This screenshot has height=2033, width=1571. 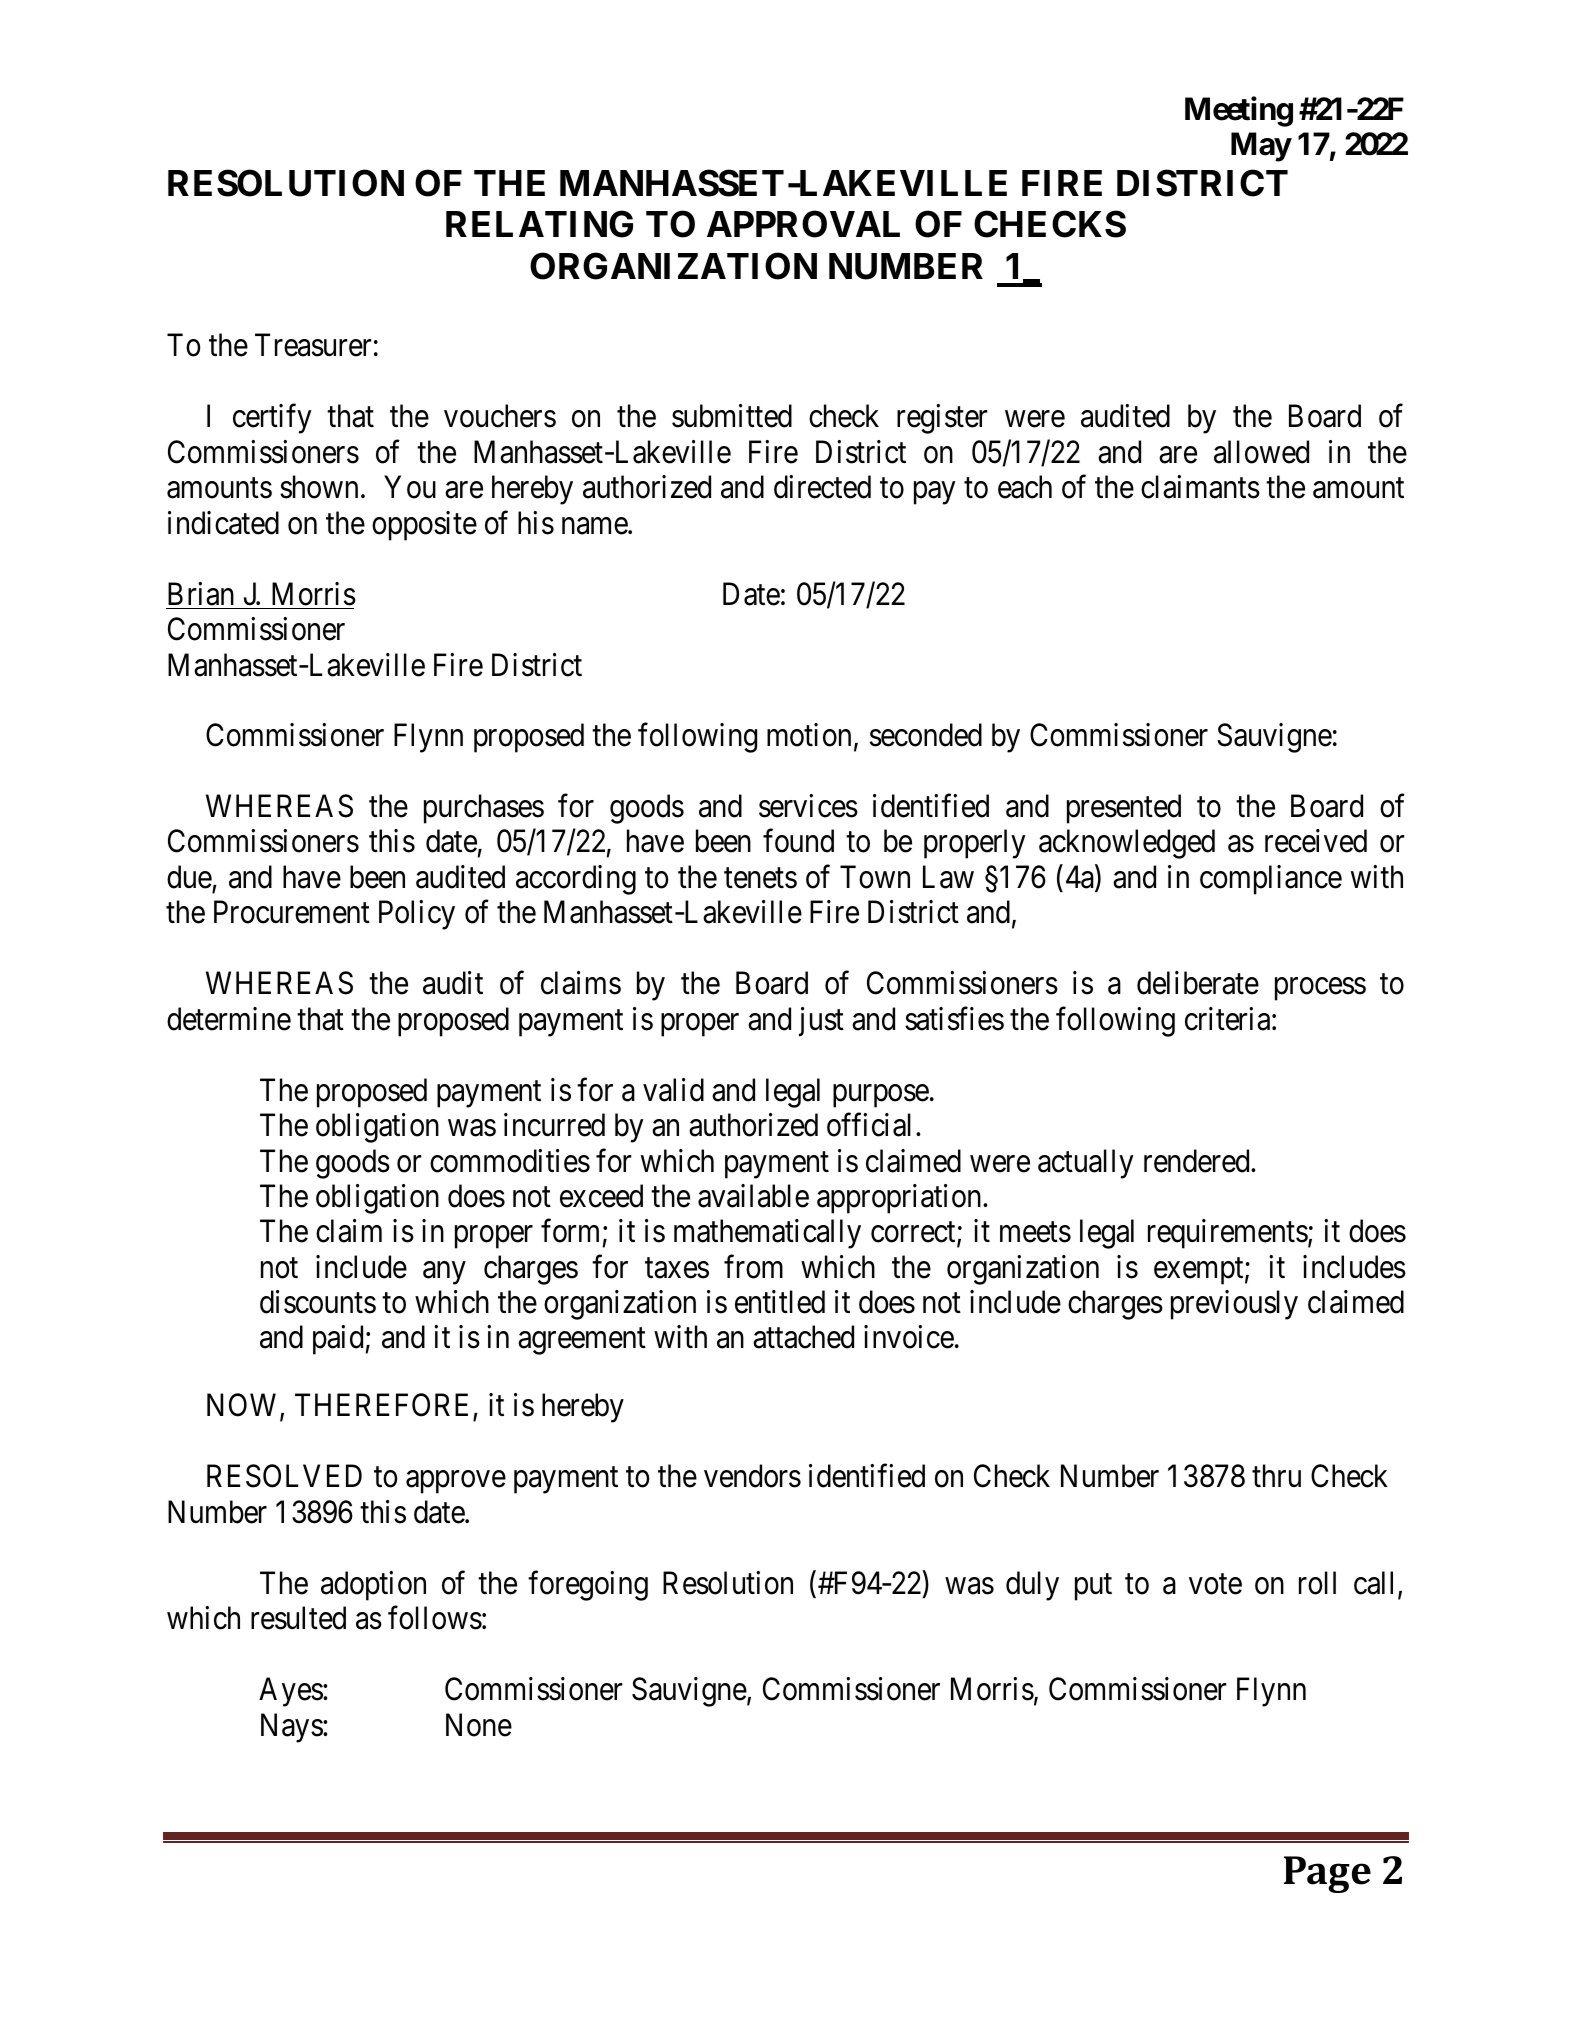 I want to click on foregoing, so click(x=588, y=1586).
